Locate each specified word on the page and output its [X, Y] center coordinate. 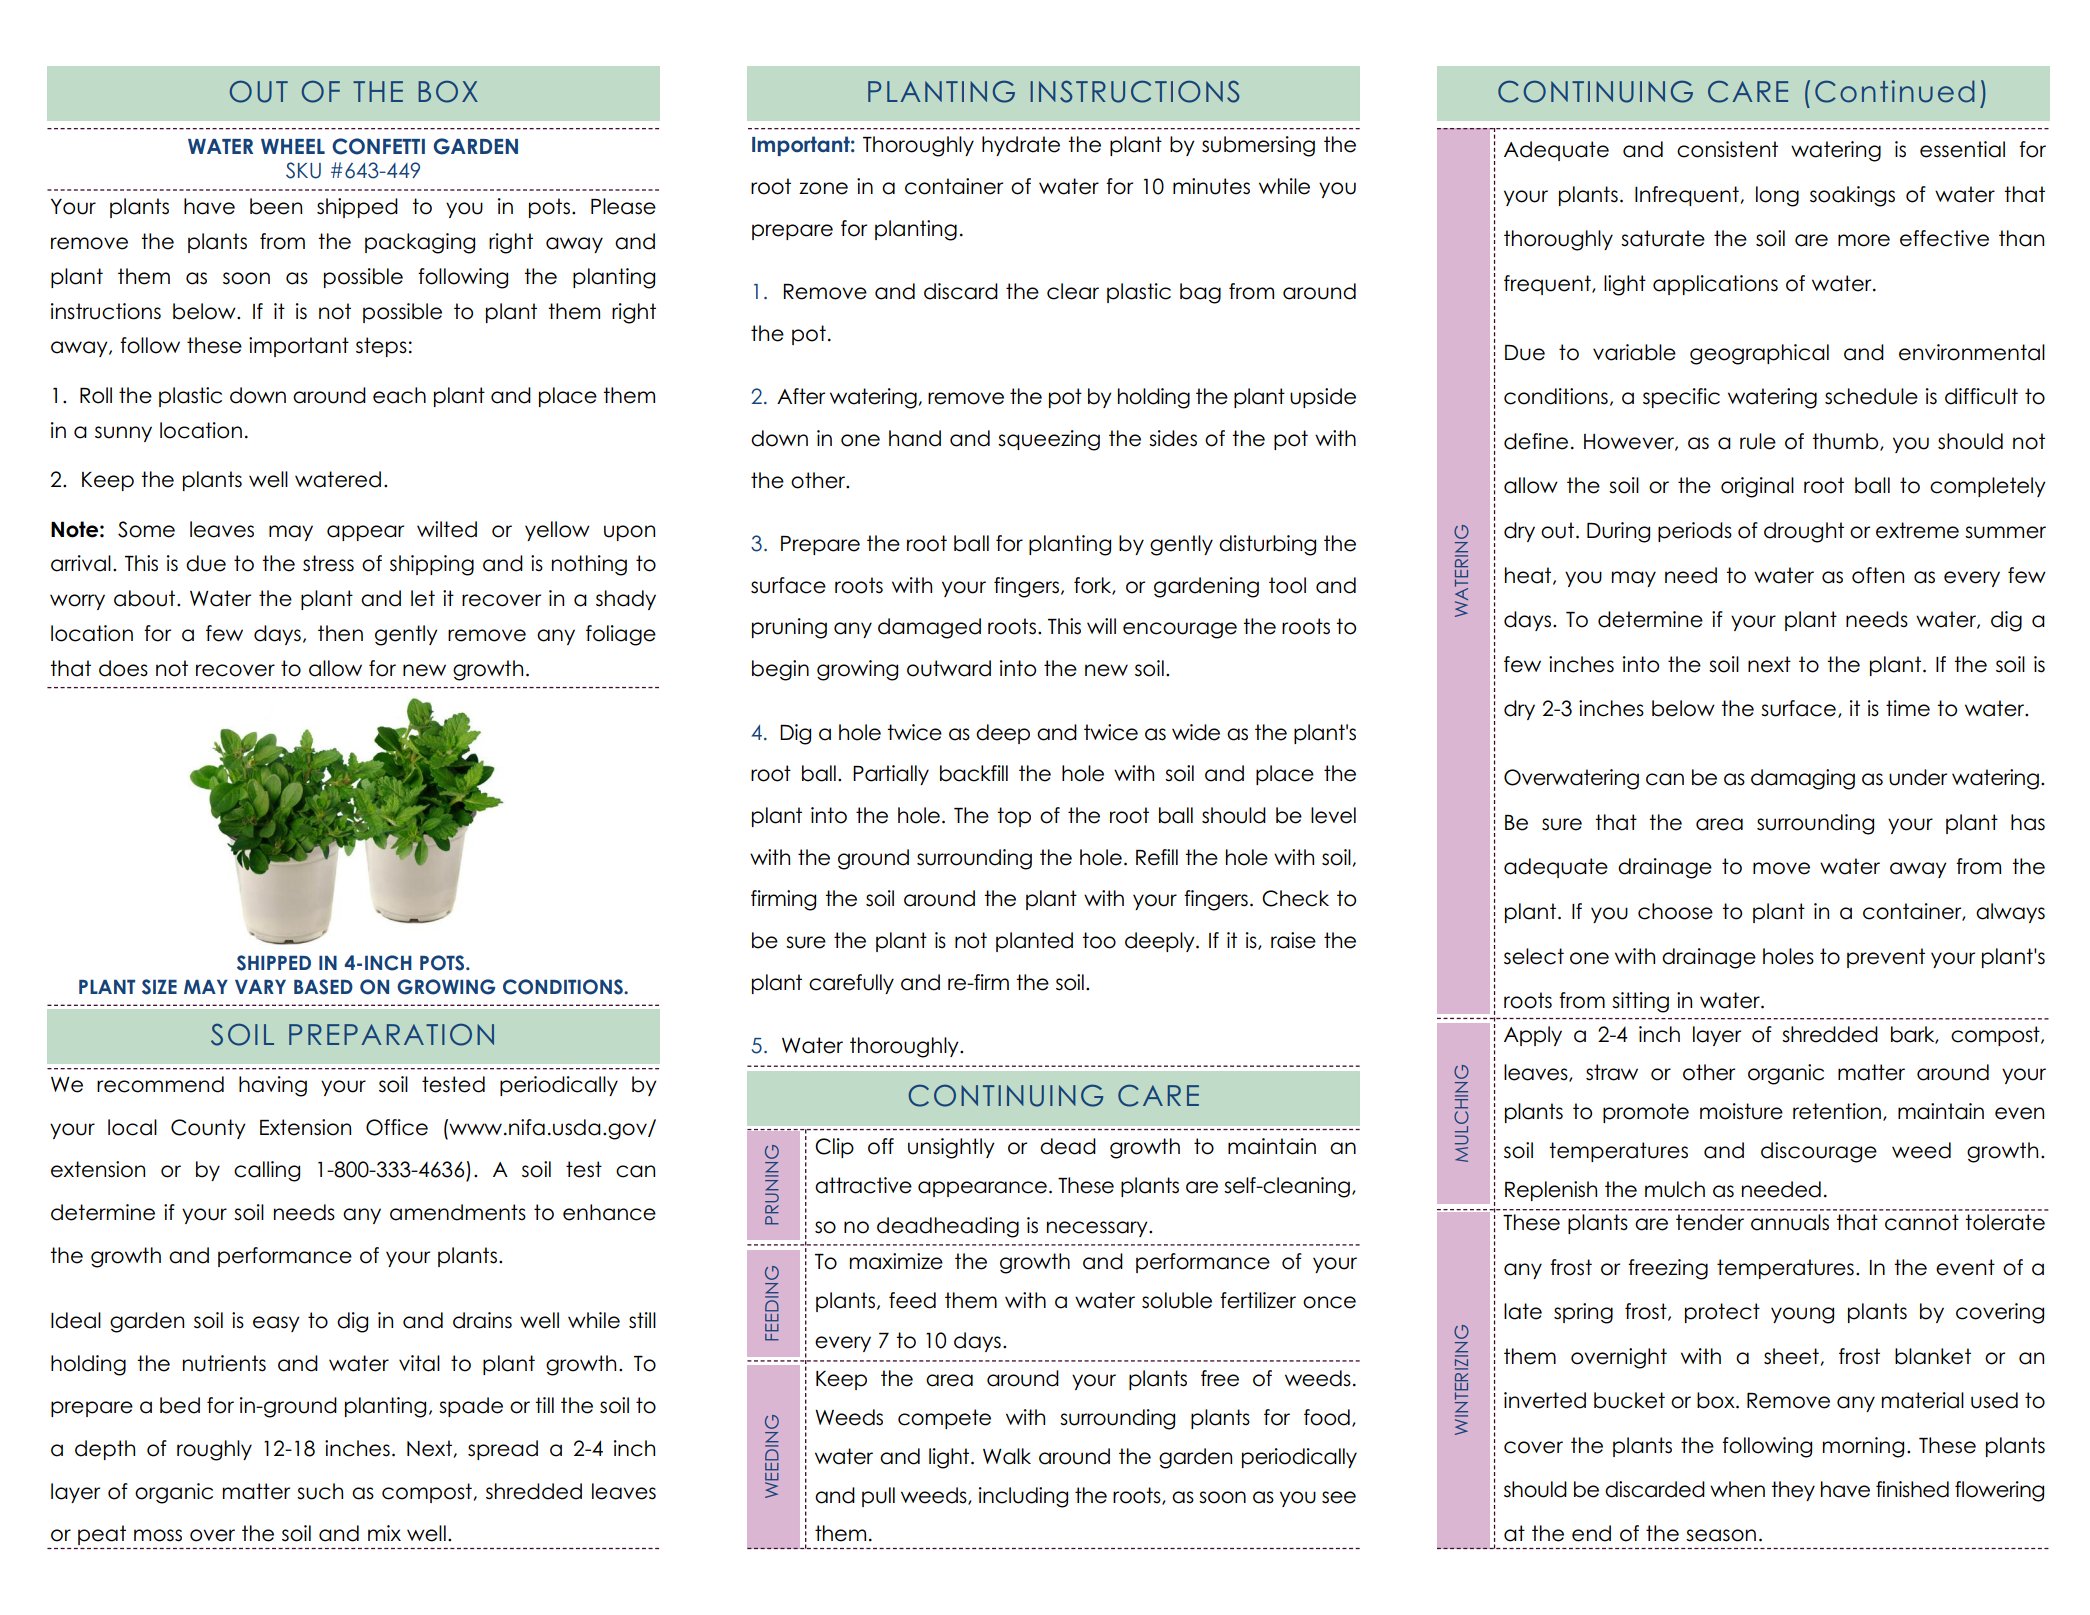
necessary [1098, 1229]
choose [1675, 911]
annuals [1790, 1222]
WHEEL [293, 146]
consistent [1727, 149]
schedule [1871, 396]
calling [267, 1171]
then [340, 633]
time [1908, 708]
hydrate [1021, 146]
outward [949, 668]
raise [1293, 940]
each [399, 395]
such [320, 1491]
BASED [323, 987]
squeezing [1049, 440]
